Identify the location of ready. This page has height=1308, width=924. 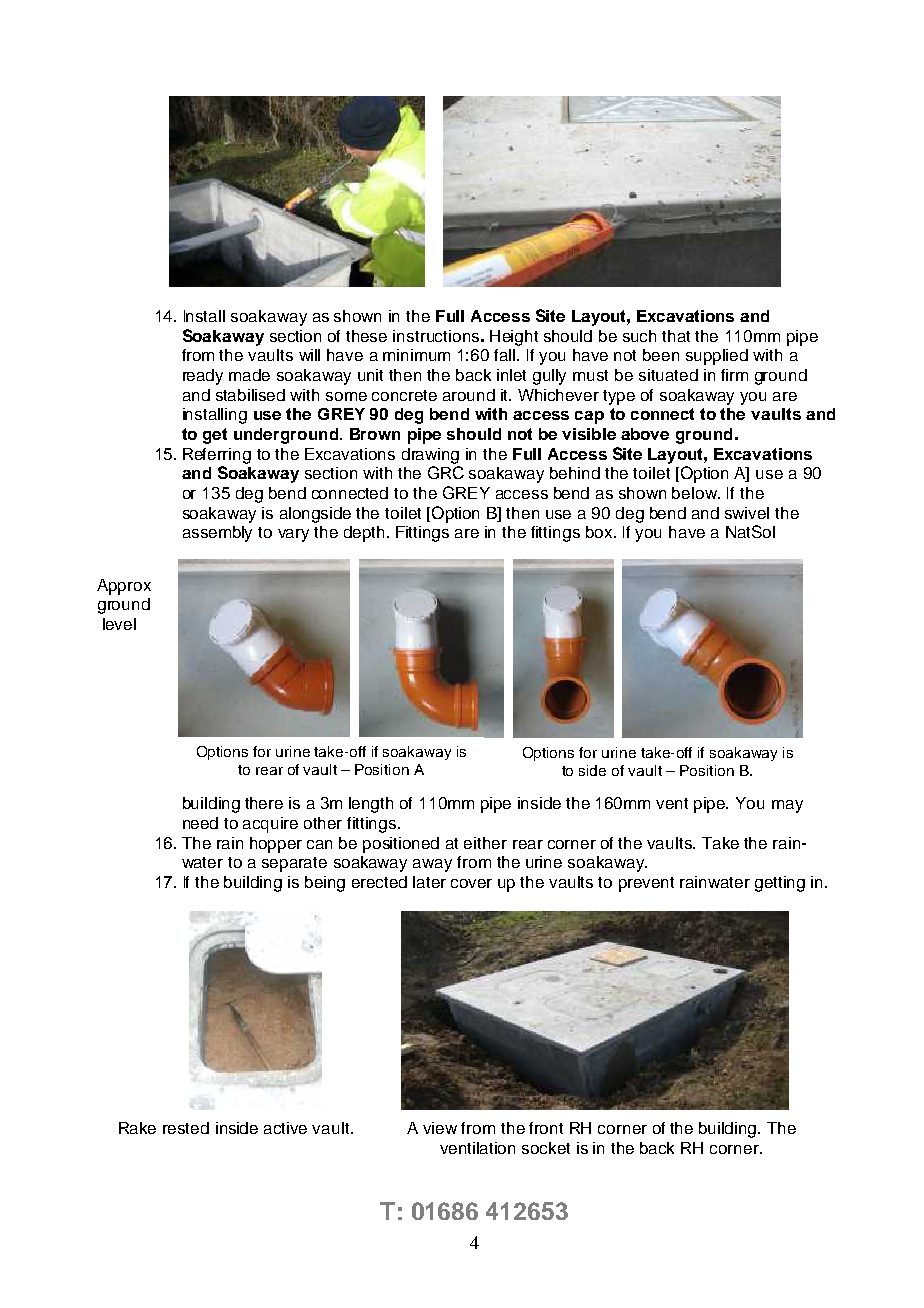
(203, 377).
